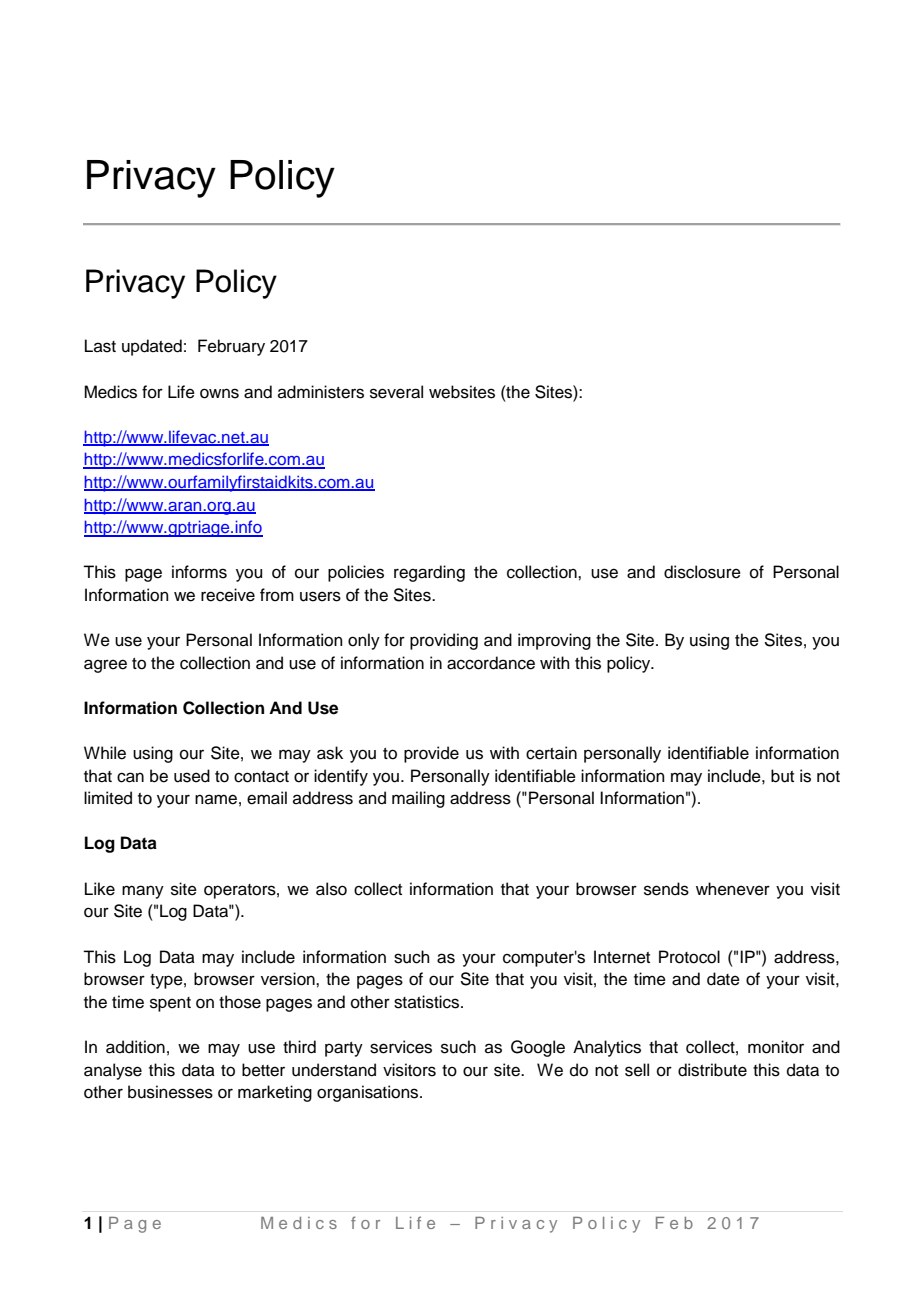 This screenshot has height=1308, width=924. I want to click on many, so click(143, 892).
